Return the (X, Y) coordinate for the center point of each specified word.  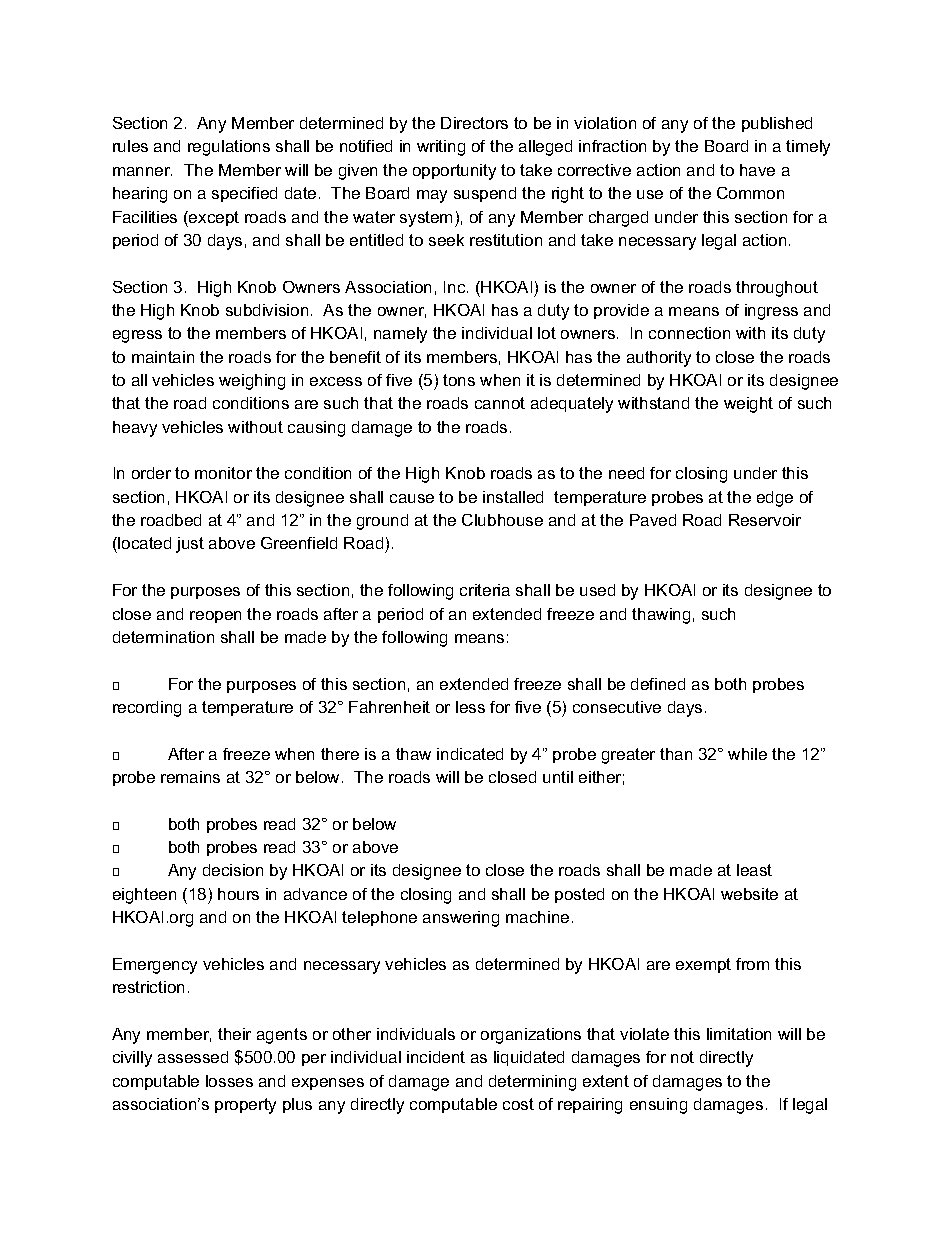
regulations (229, 148)
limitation (739, 1034)
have (757, 170)
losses (229, 1081)
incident (436, 1057)
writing (441, 148)
